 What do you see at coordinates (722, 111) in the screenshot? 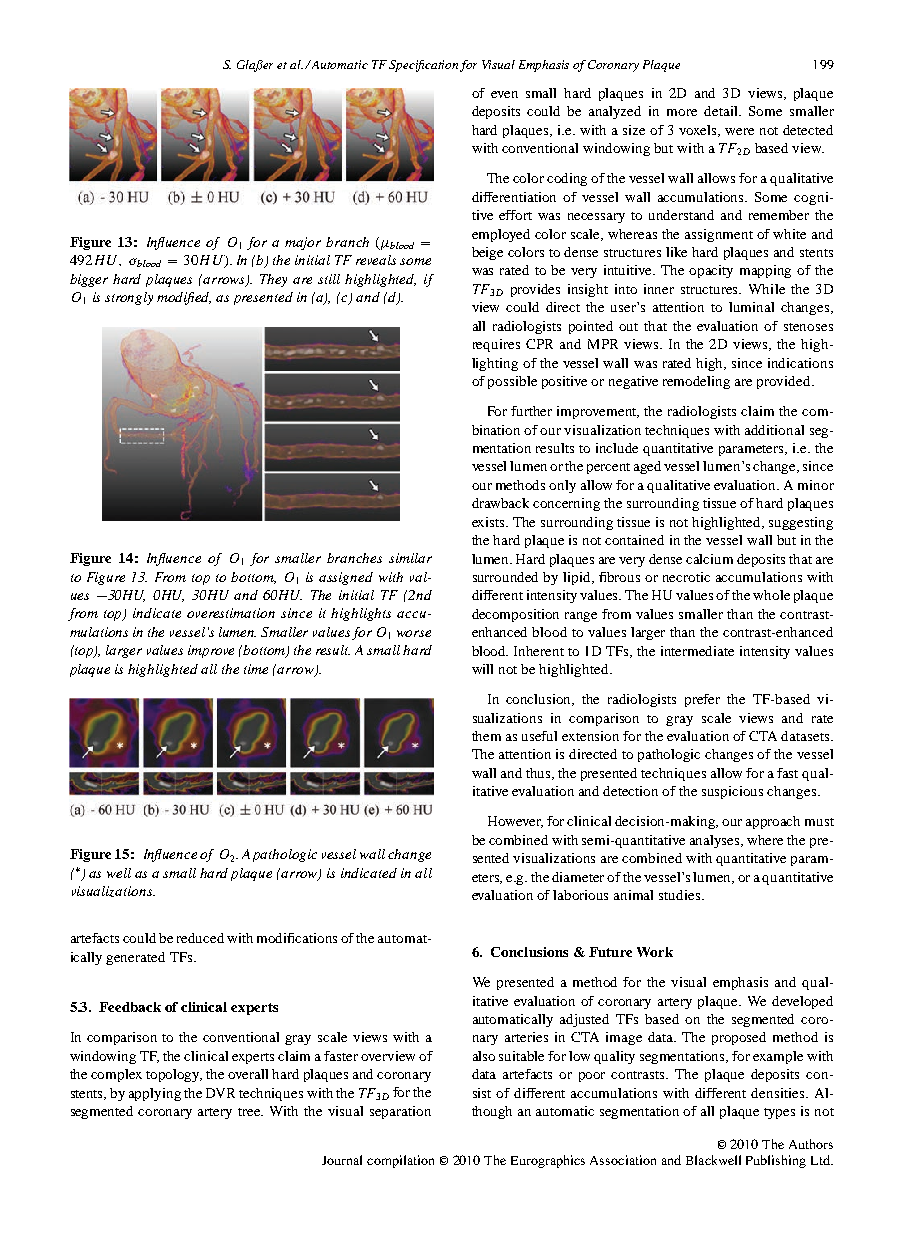
I see `detail` at bounding box center [722, 111].
